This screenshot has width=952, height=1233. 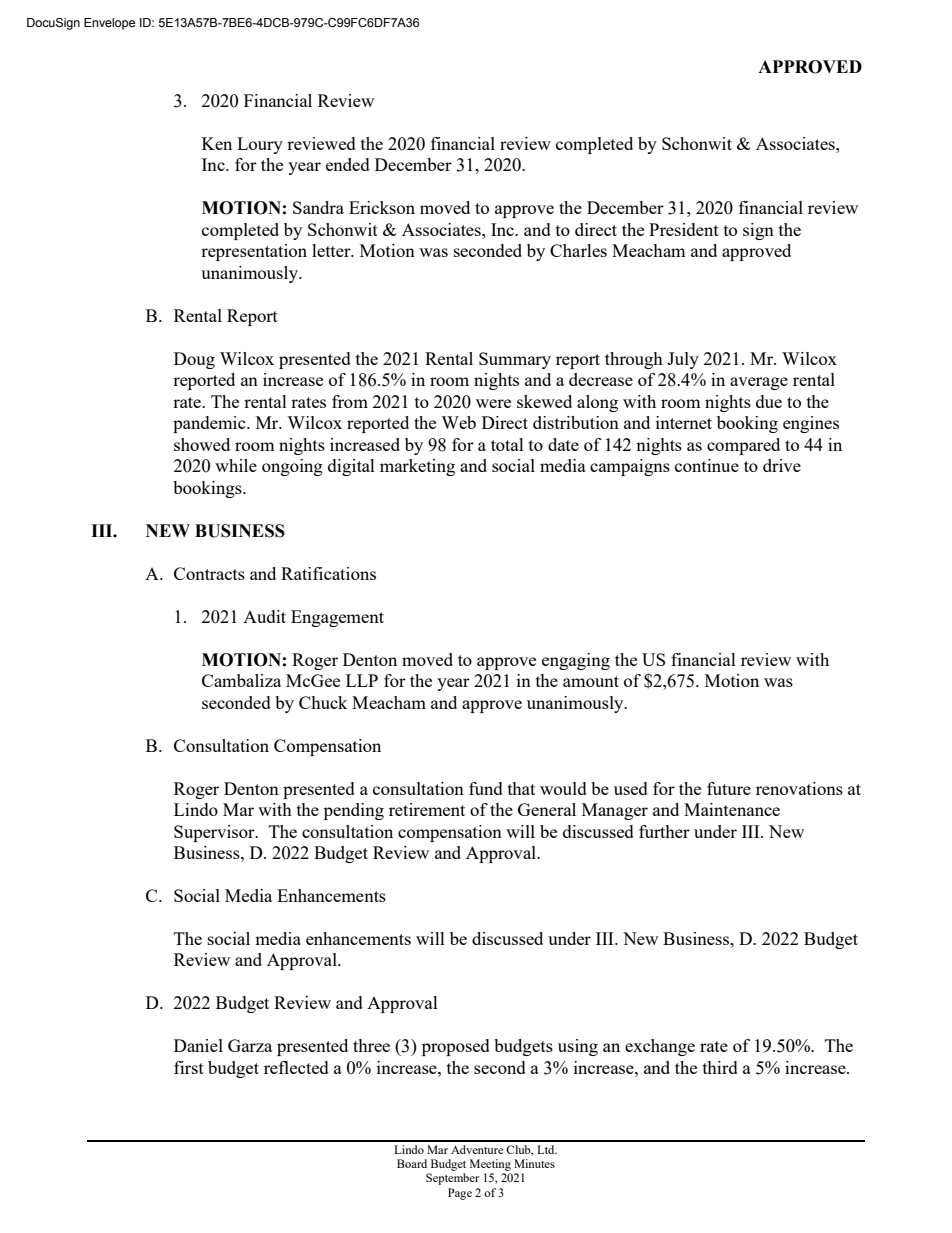 What do you see at coordinates (720, 1067) in the screenshot?
I see `third` at bounding box center [720, 1067].
